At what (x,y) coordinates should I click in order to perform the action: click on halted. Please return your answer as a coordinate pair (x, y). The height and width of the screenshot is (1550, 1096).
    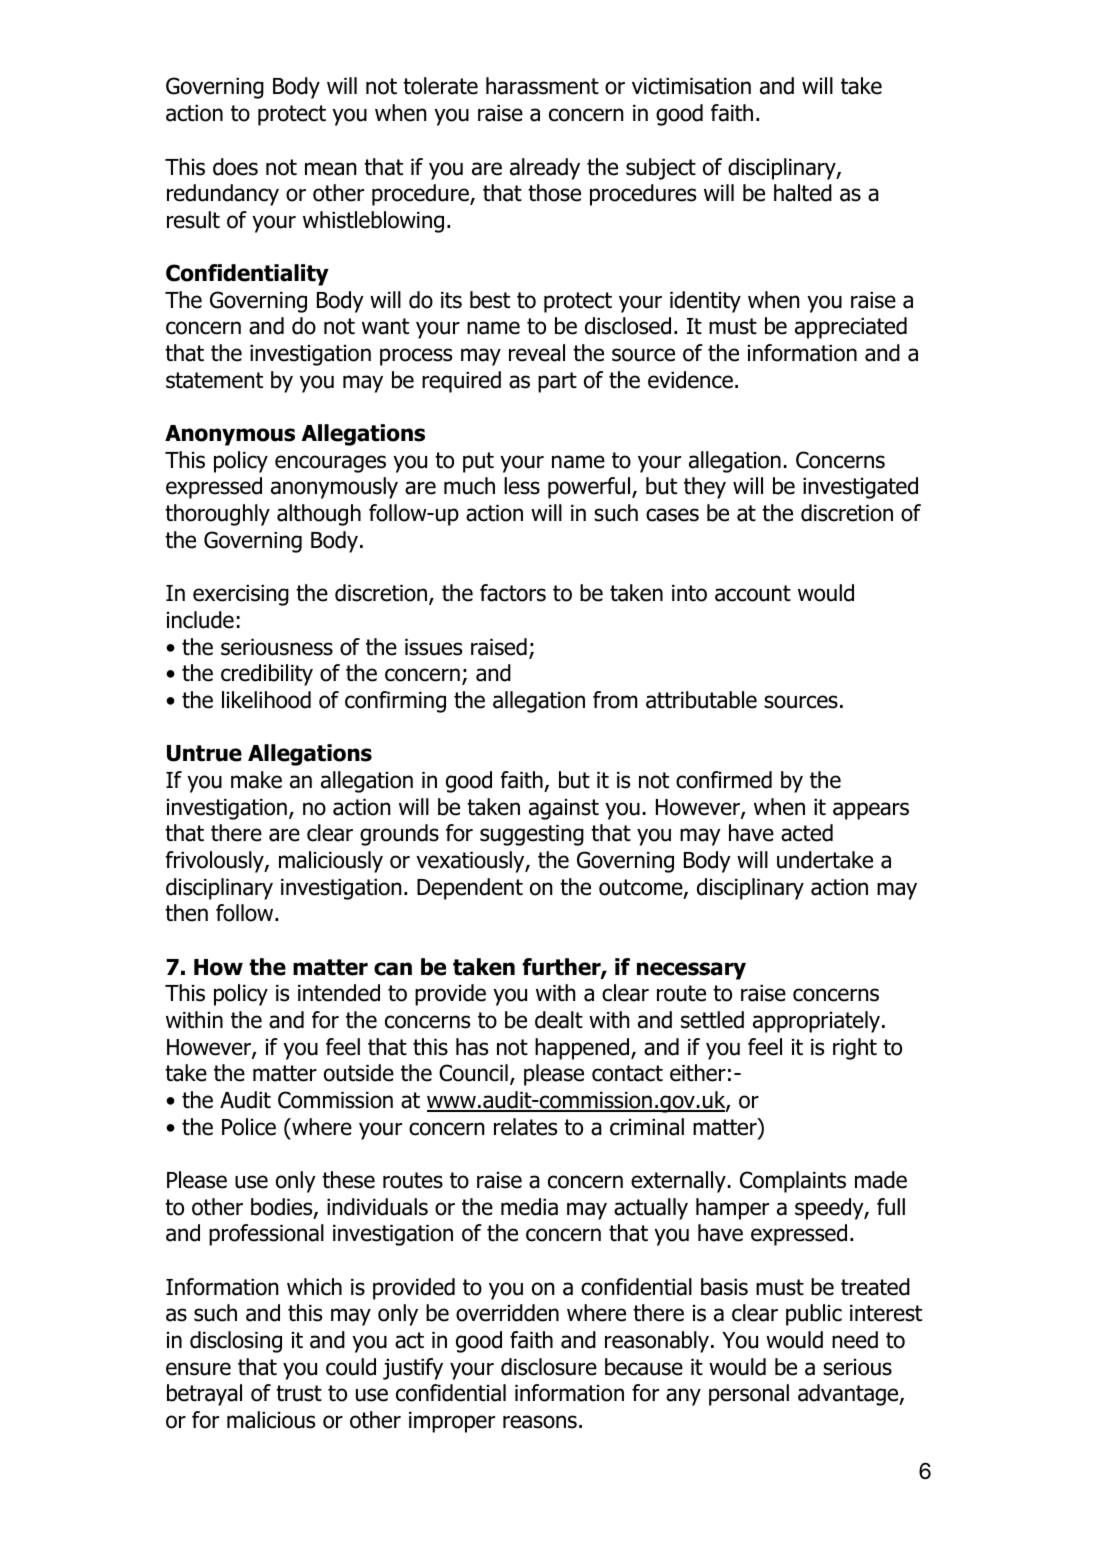
    Looking at the image, I should click on (803, 193).
